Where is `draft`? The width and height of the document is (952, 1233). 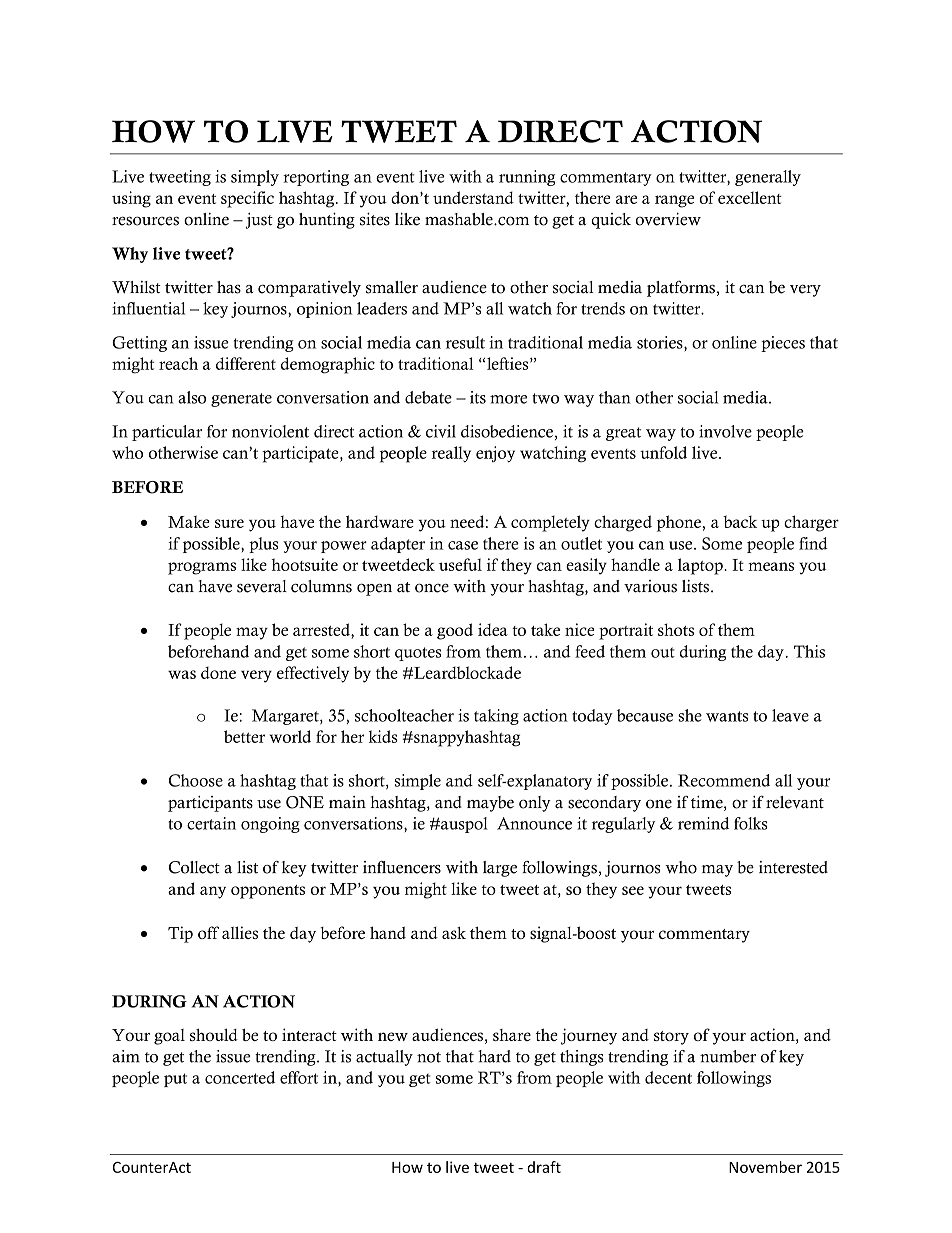 draft is located at coordinates (544, 1167).
